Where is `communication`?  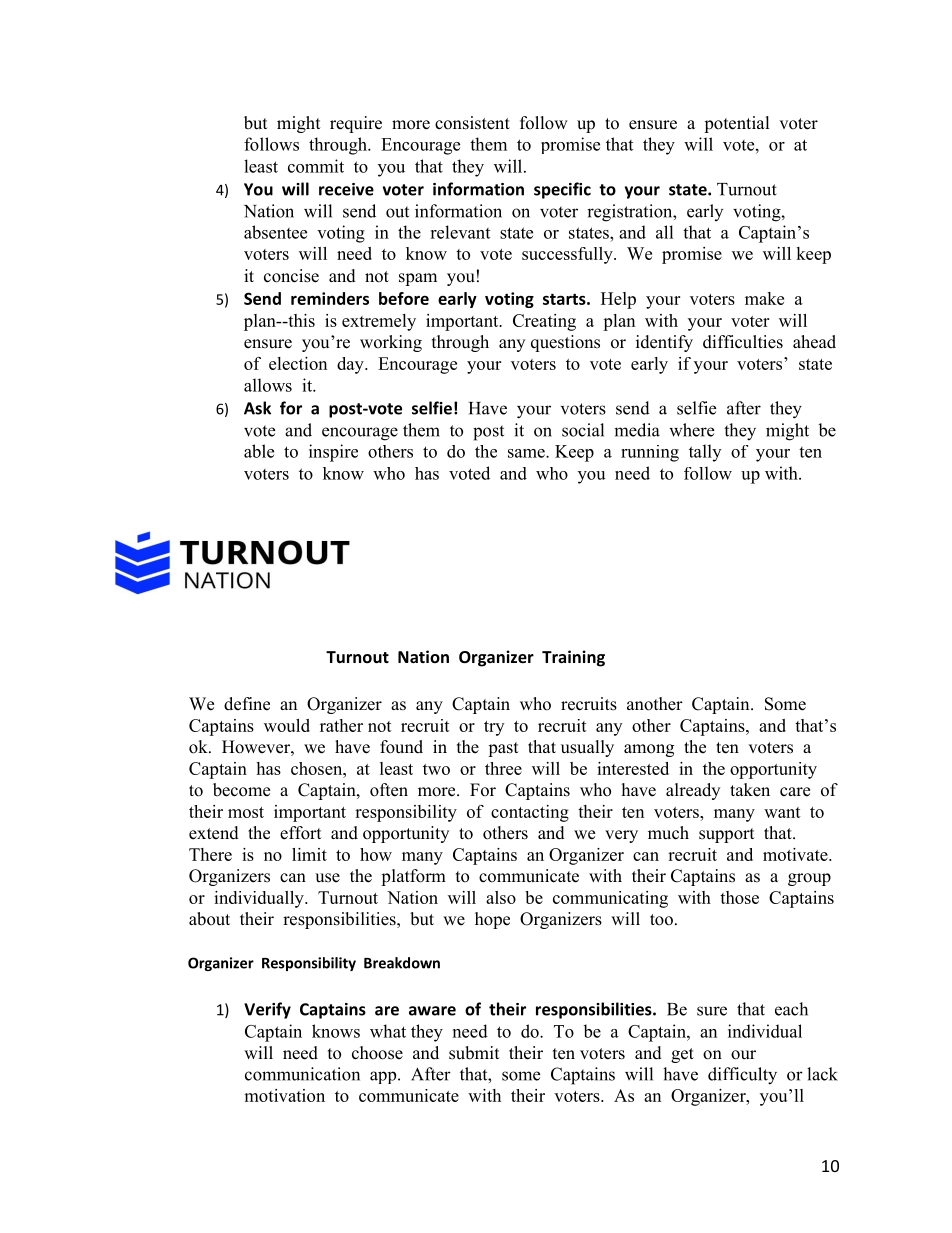 communication is located at coordinates (302, 1074).
